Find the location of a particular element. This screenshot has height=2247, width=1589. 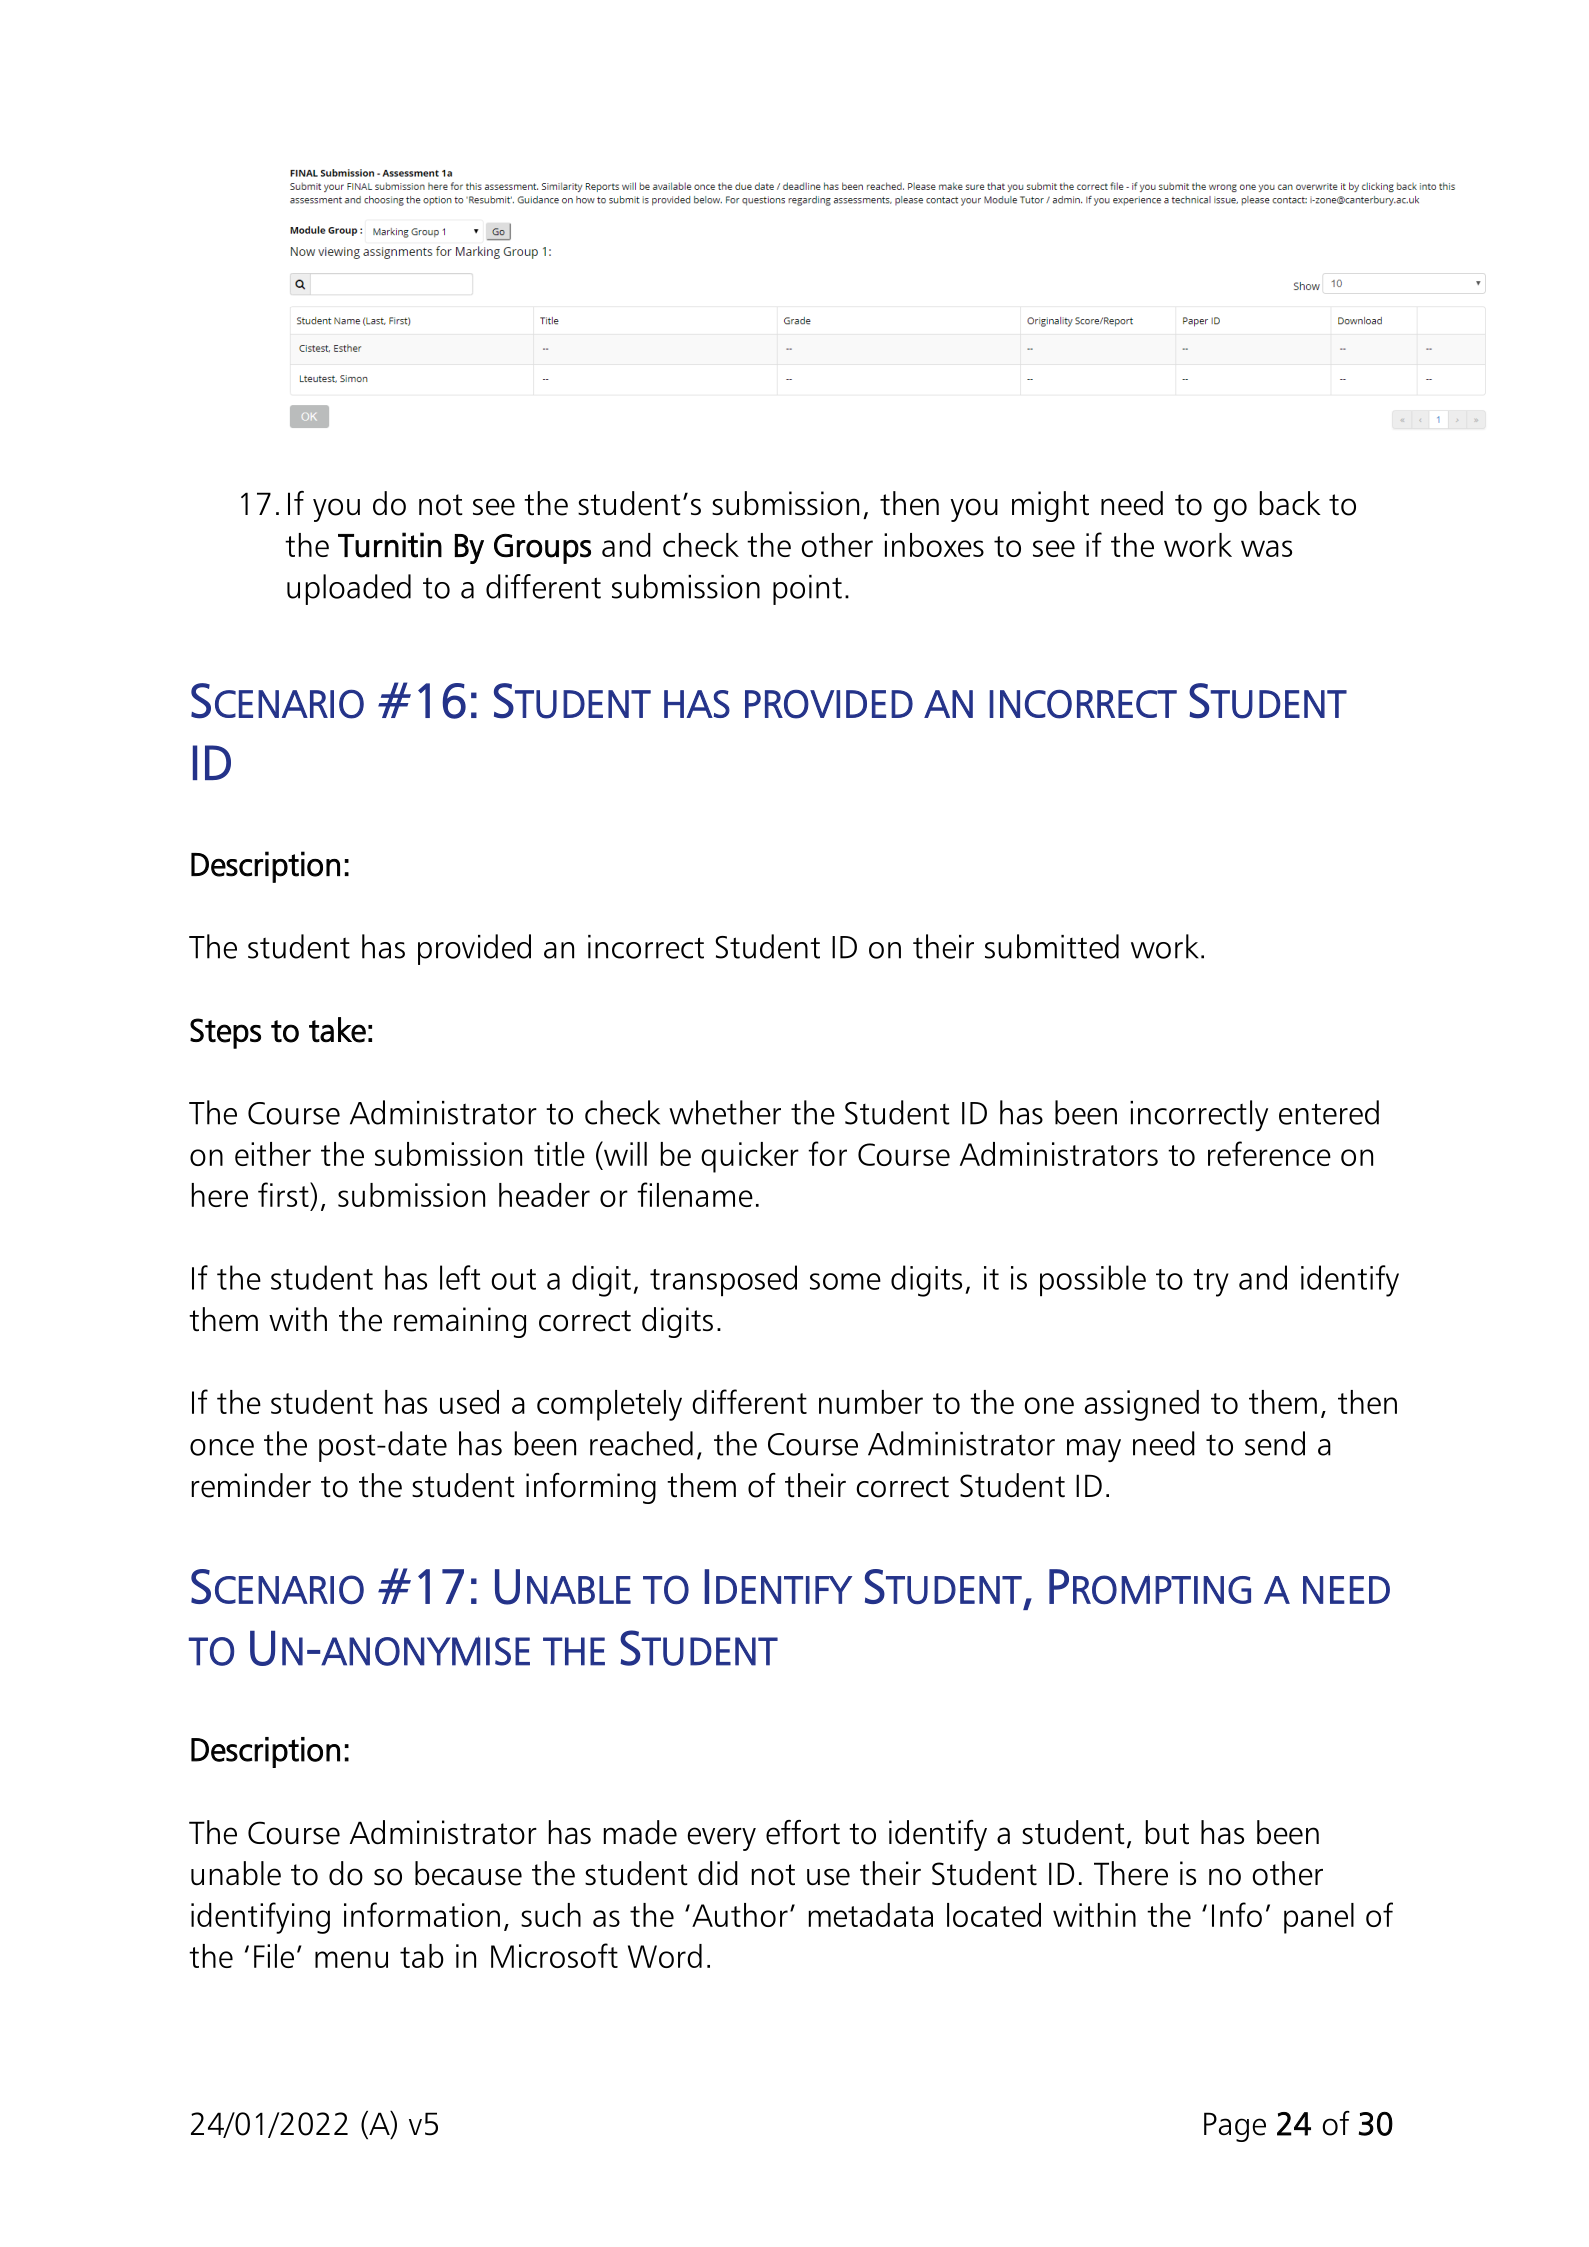

Turnitin is located at coordinates (390, 545).
